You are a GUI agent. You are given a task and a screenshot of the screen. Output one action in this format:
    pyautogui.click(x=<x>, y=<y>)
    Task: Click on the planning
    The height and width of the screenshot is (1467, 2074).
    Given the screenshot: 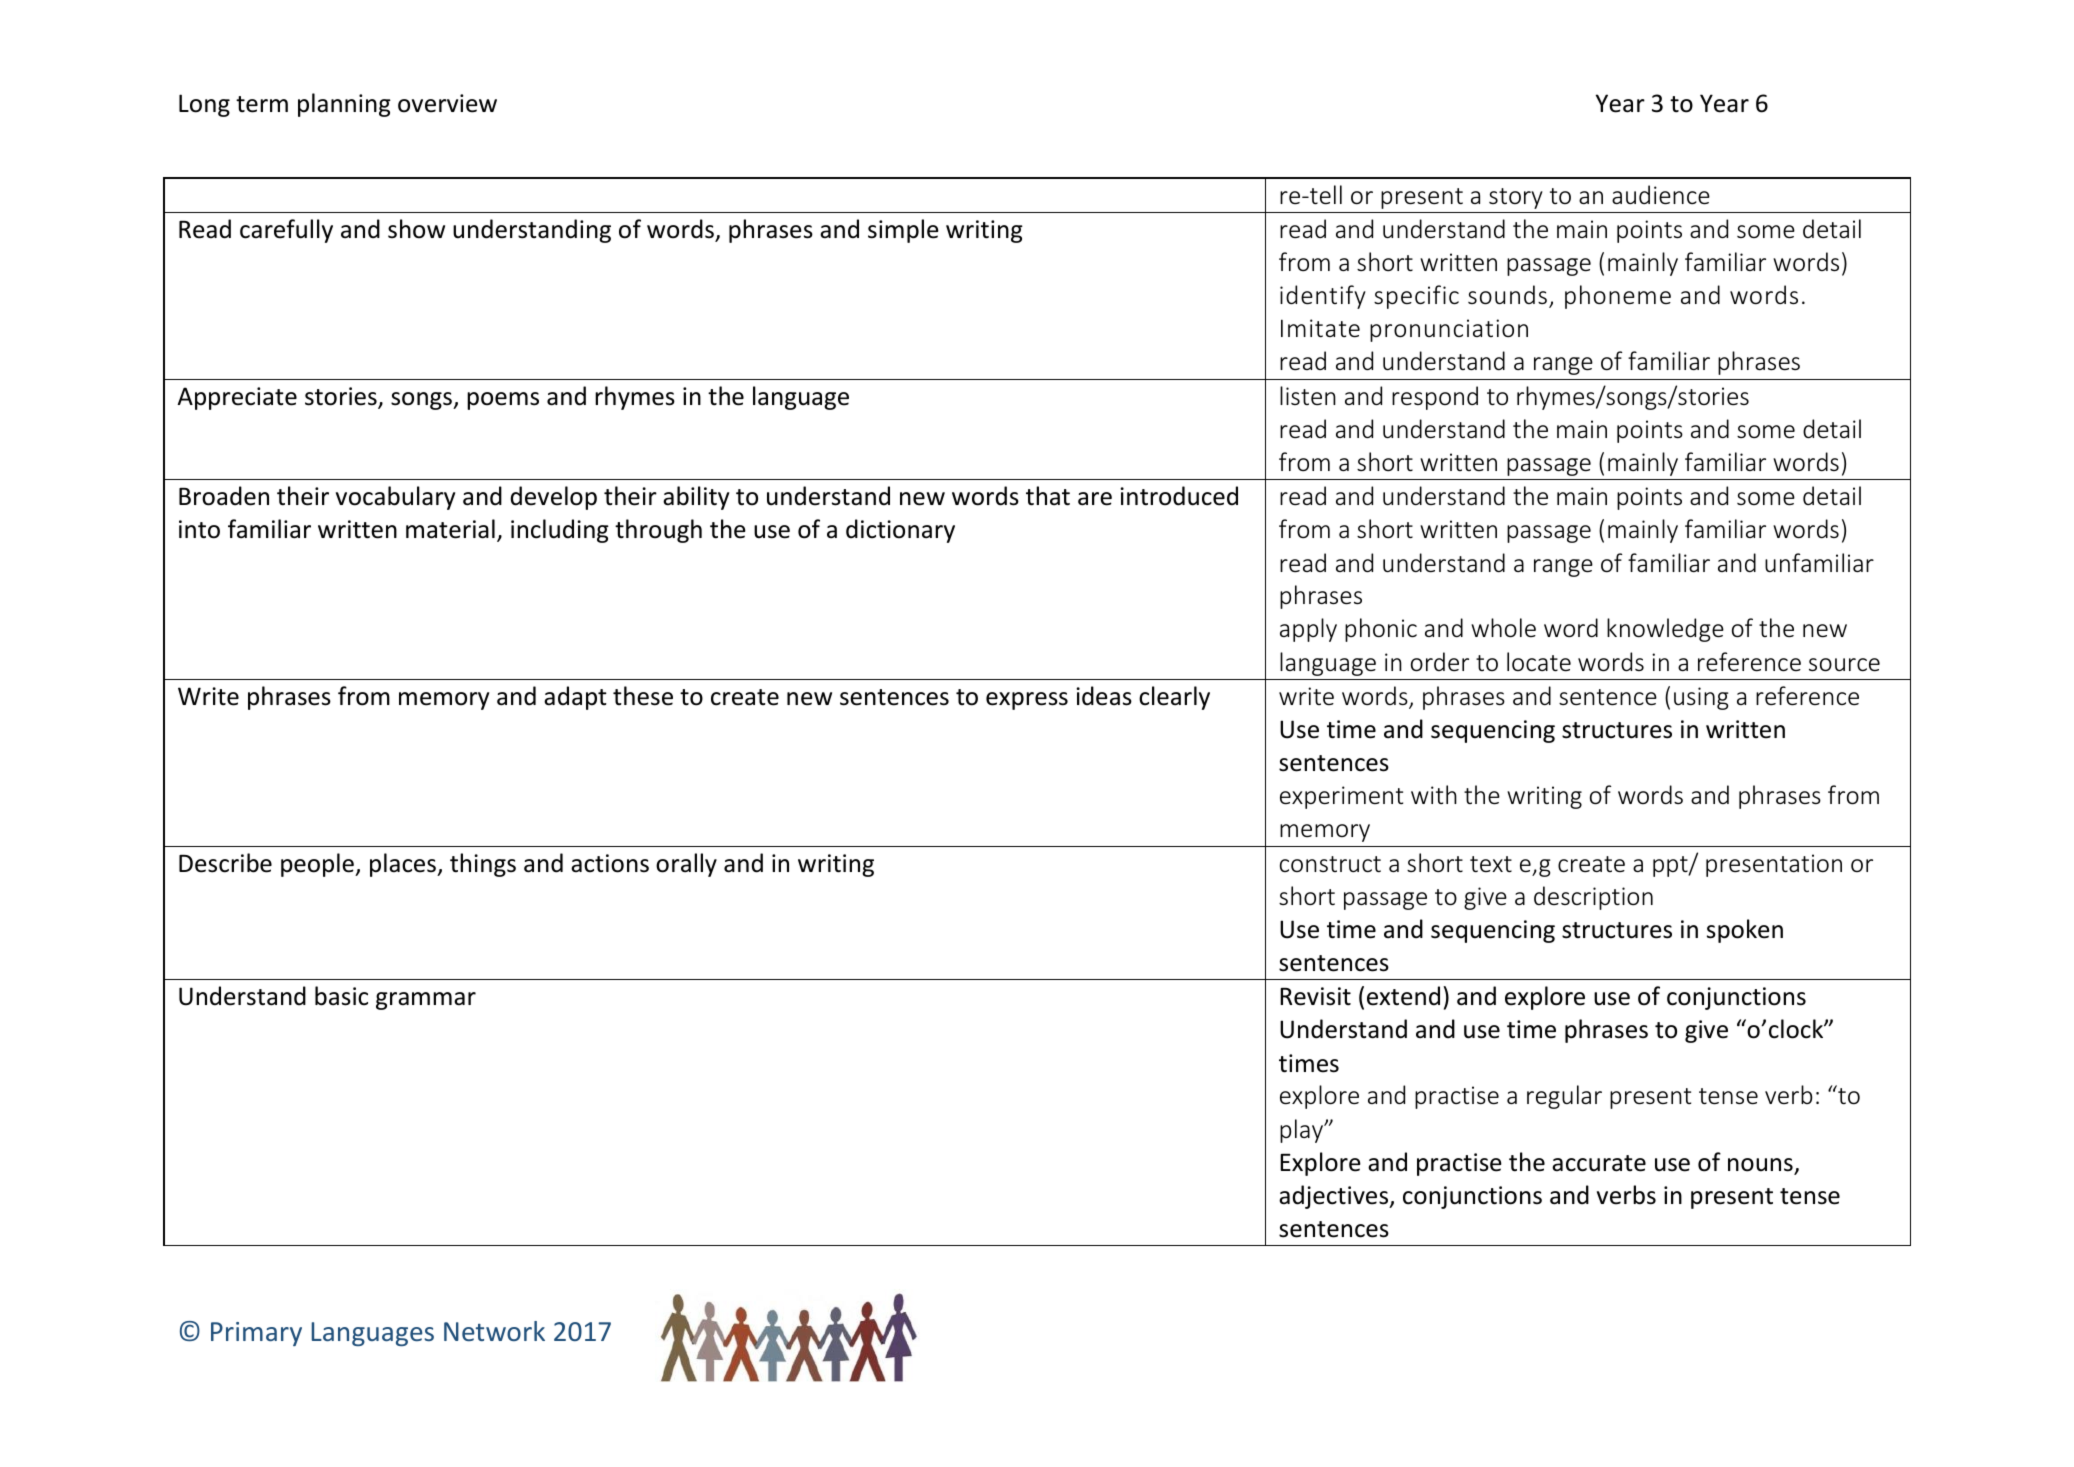 What is the action you would take?
    pyautogui.click(x=344, y=105)
